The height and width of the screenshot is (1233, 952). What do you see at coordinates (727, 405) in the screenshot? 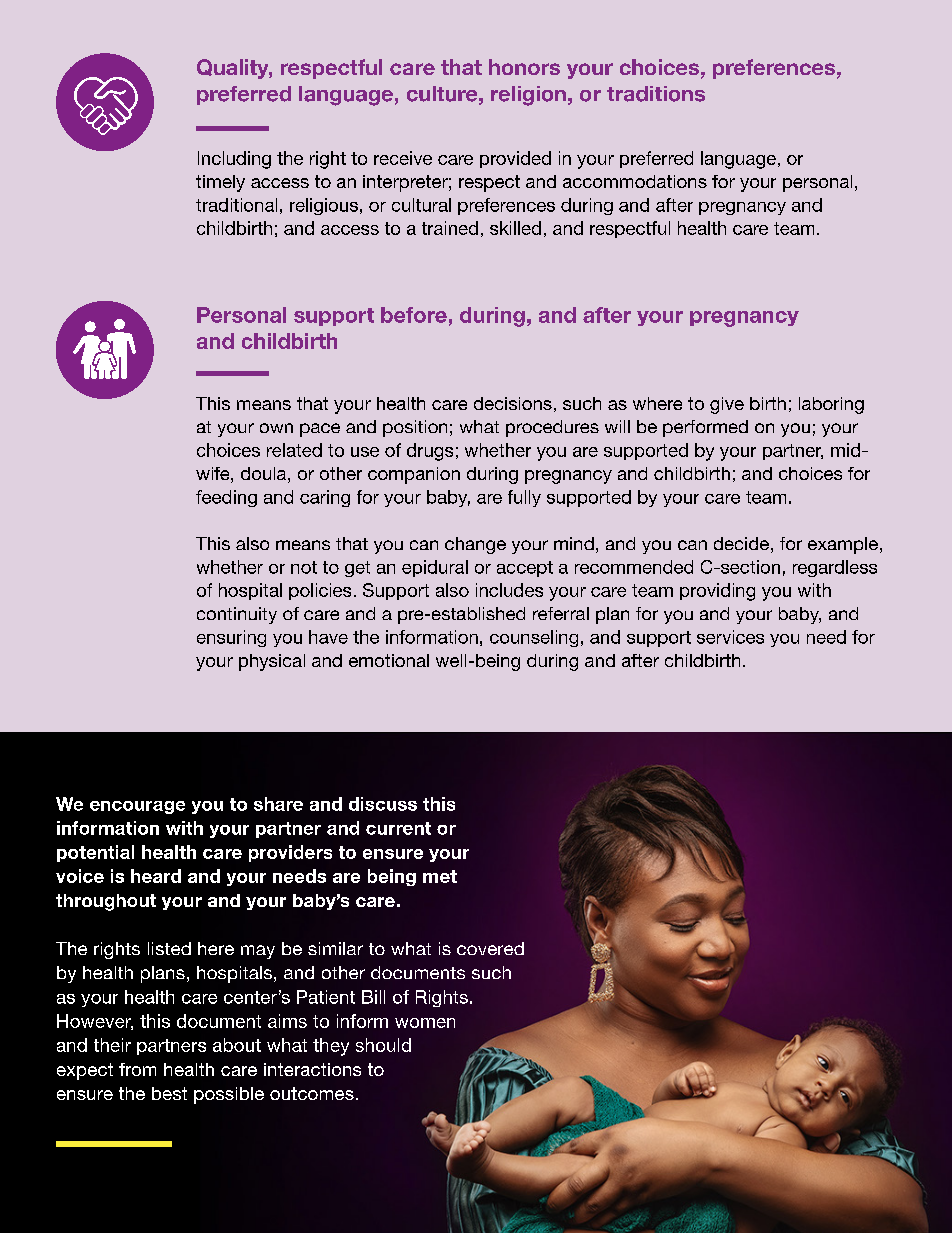
I see `give` at bounding box center [727, 405].
